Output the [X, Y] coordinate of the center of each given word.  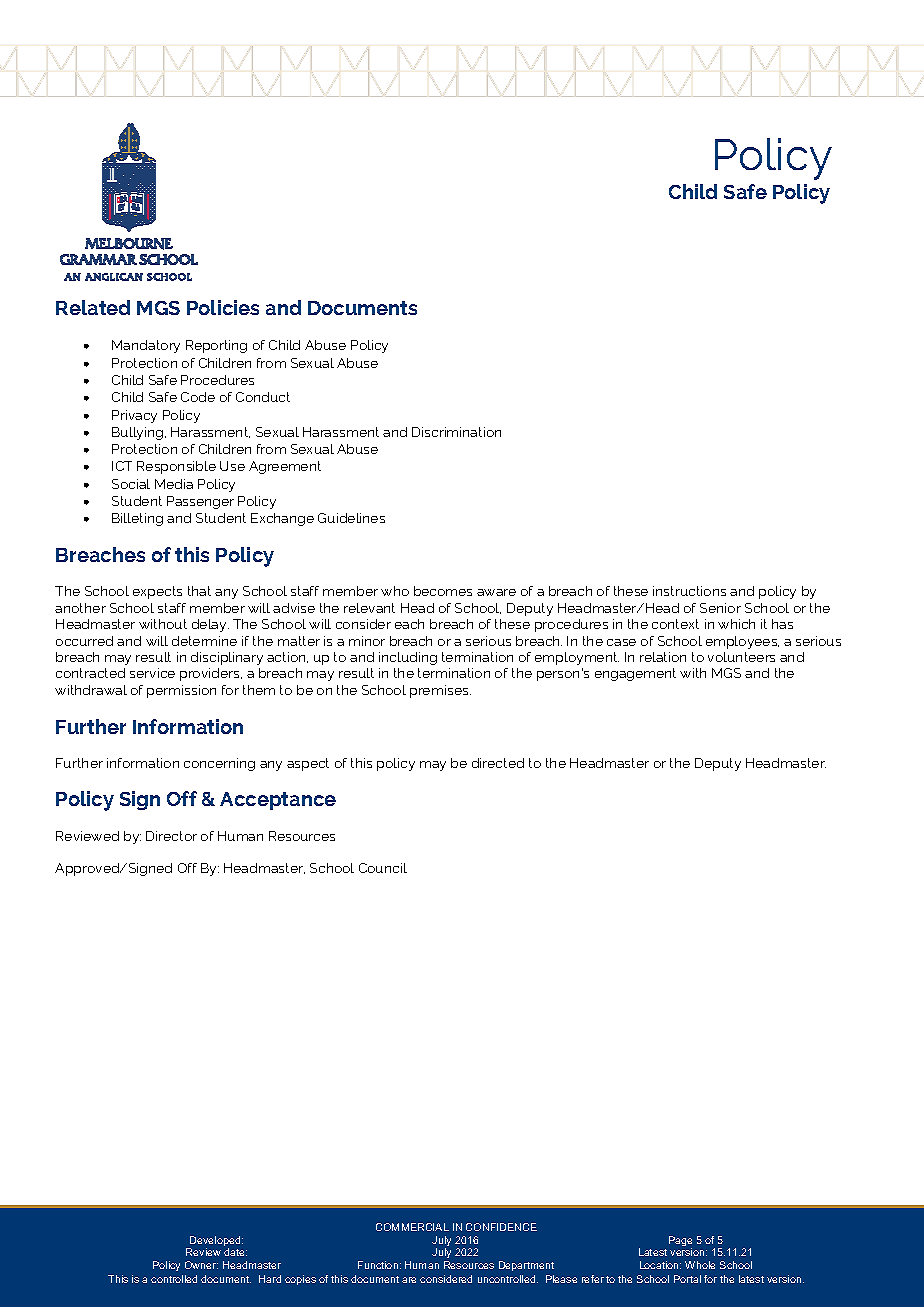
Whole [700, 1265]
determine [204, 641]
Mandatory [146, 346]
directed [498, 763]
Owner [201, 1265]
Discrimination [456, 432]
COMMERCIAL [412, 1227]
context [675, 624]
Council [383, 868]
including [408, 658]
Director [171, 836]
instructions [689, 591]
